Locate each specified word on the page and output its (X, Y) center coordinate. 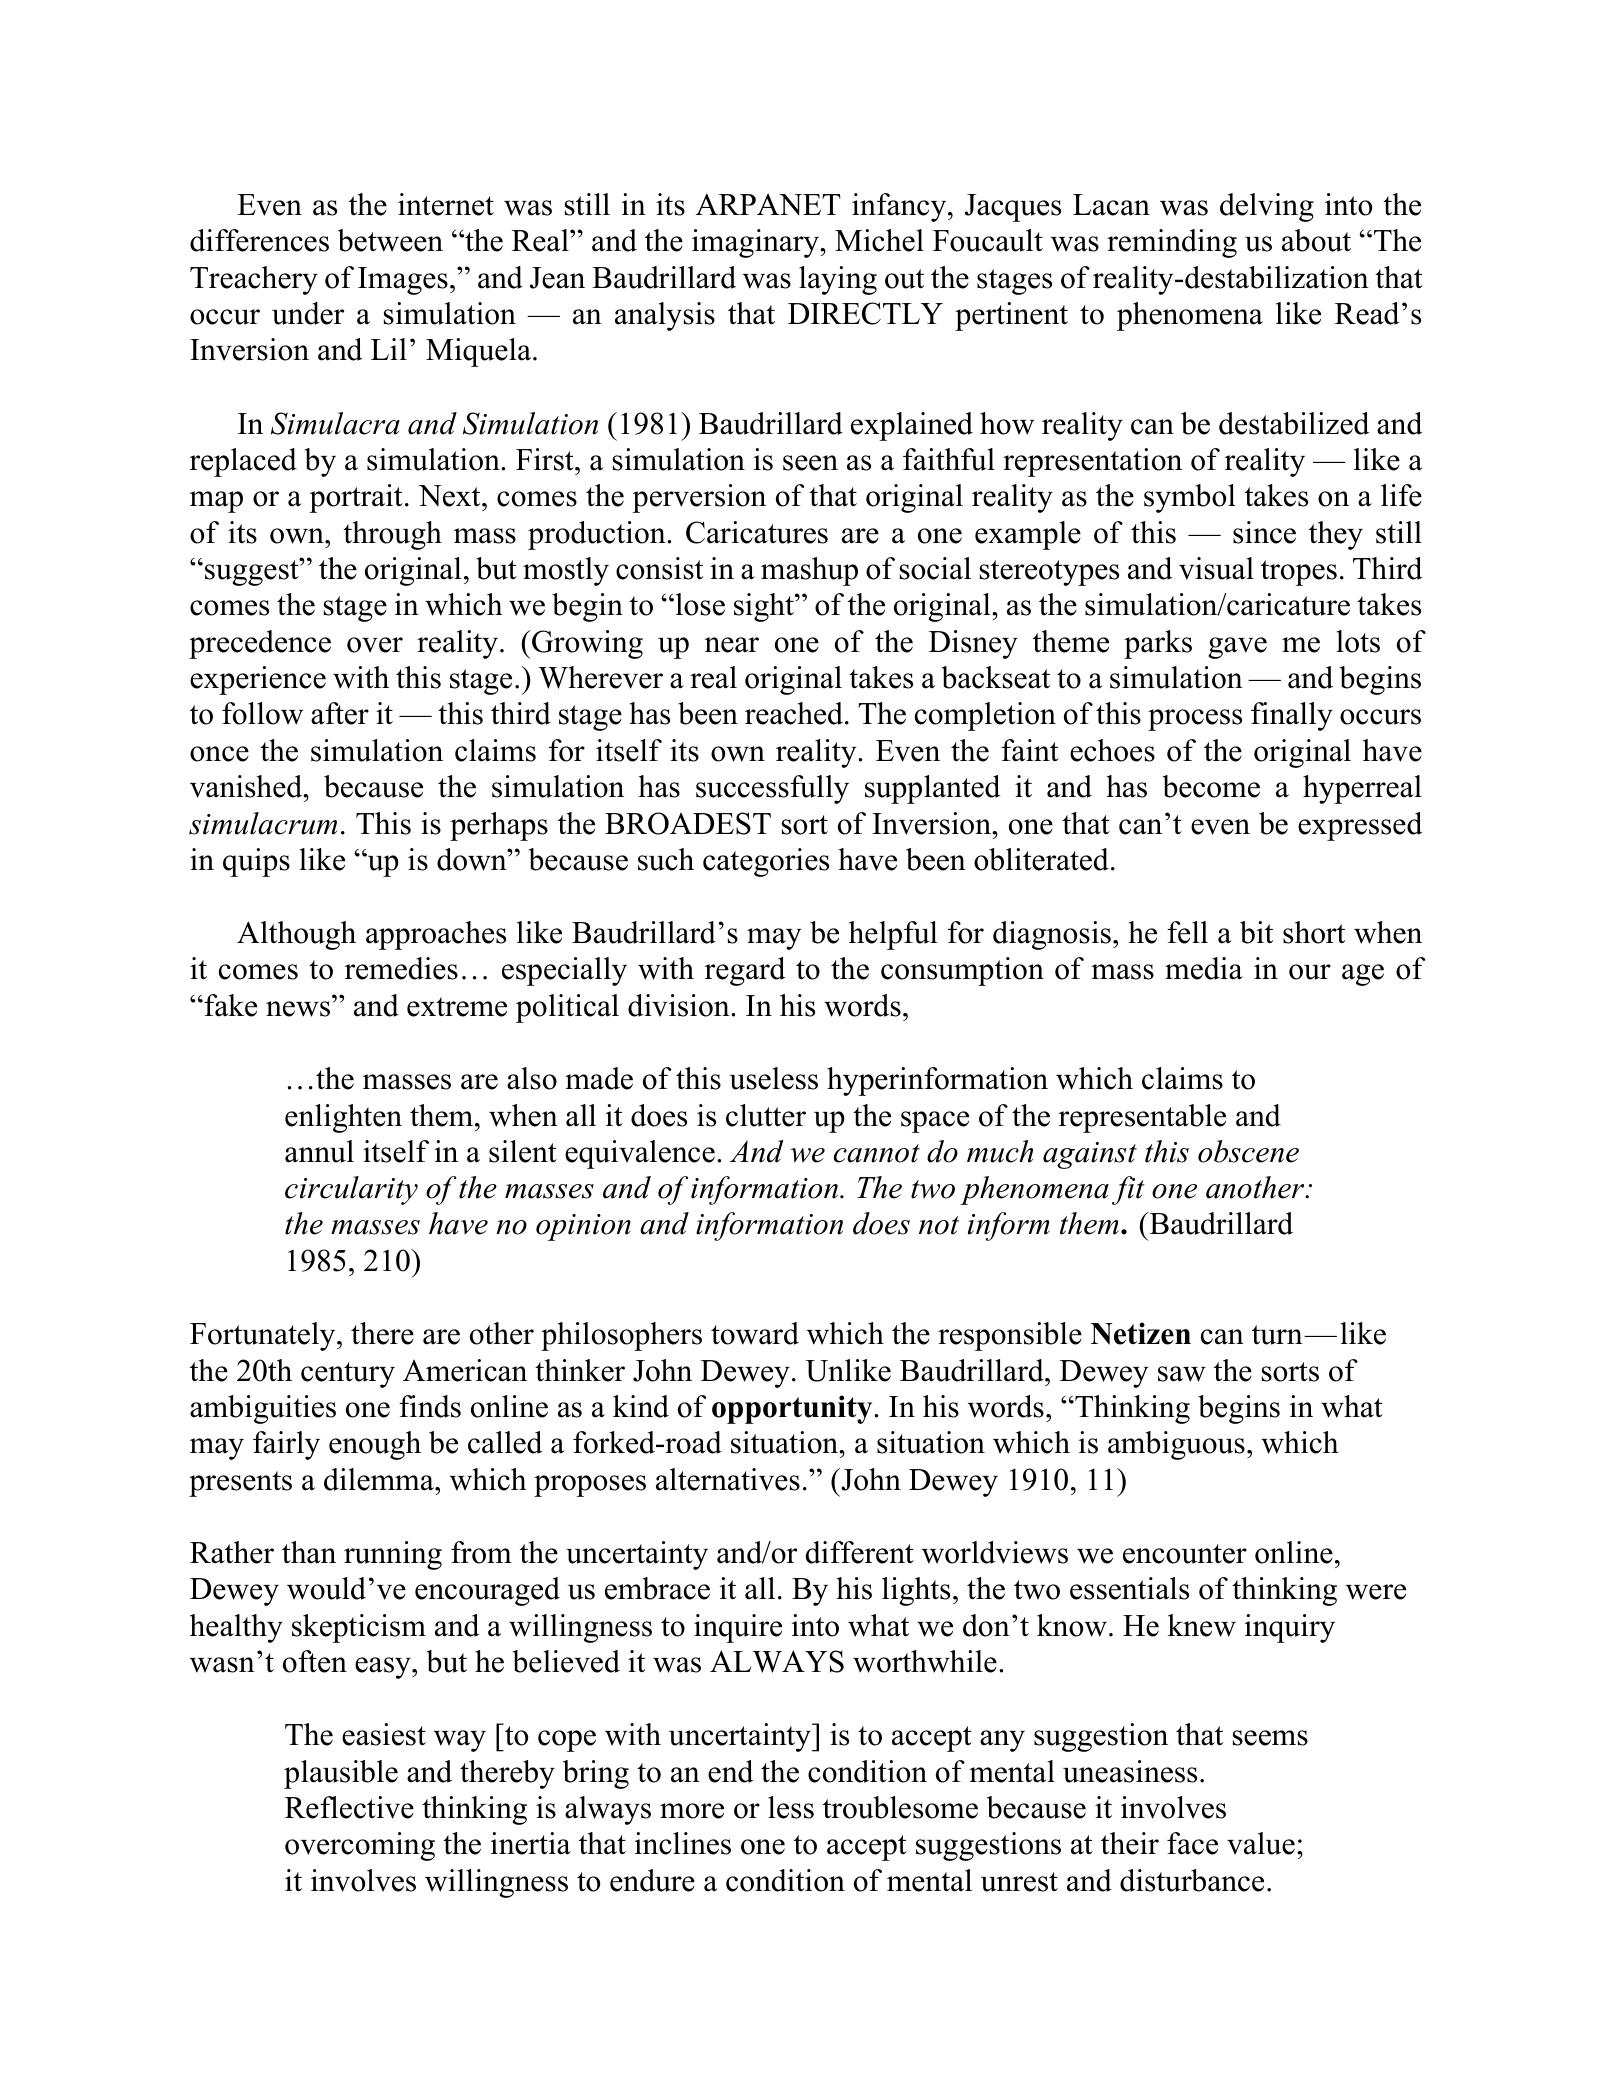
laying (838, 280)
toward (755, 1333)
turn (1278, 1335)
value (1261, 1843)
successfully (772, 789)
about (1316, 240)
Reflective (349, 1807)
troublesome (900, 1807)
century (348, 1375)
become (1211, 786)
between (390, 240)
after (340, 713)
